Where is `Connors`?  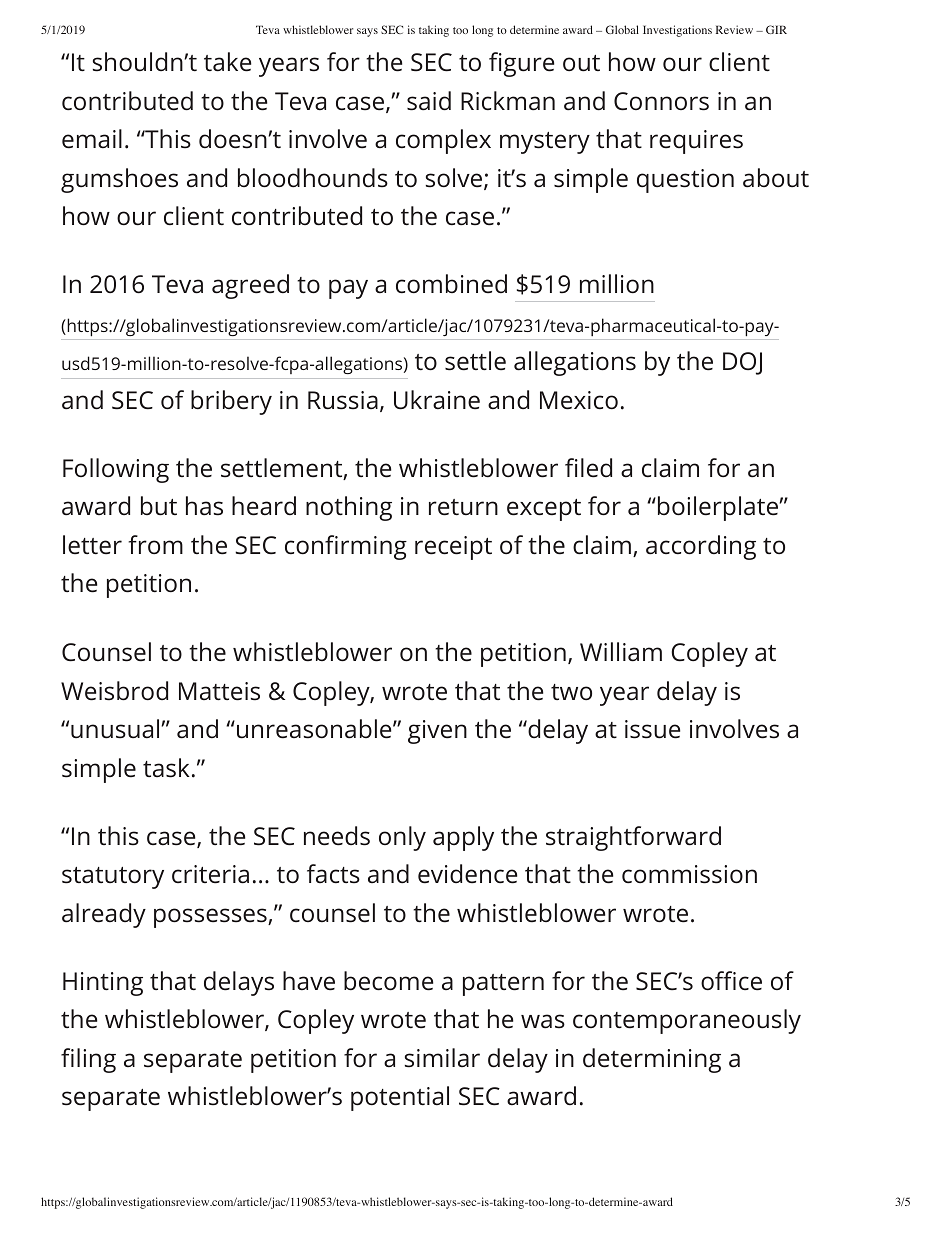
Connors is located at coordinates (661, 101).
